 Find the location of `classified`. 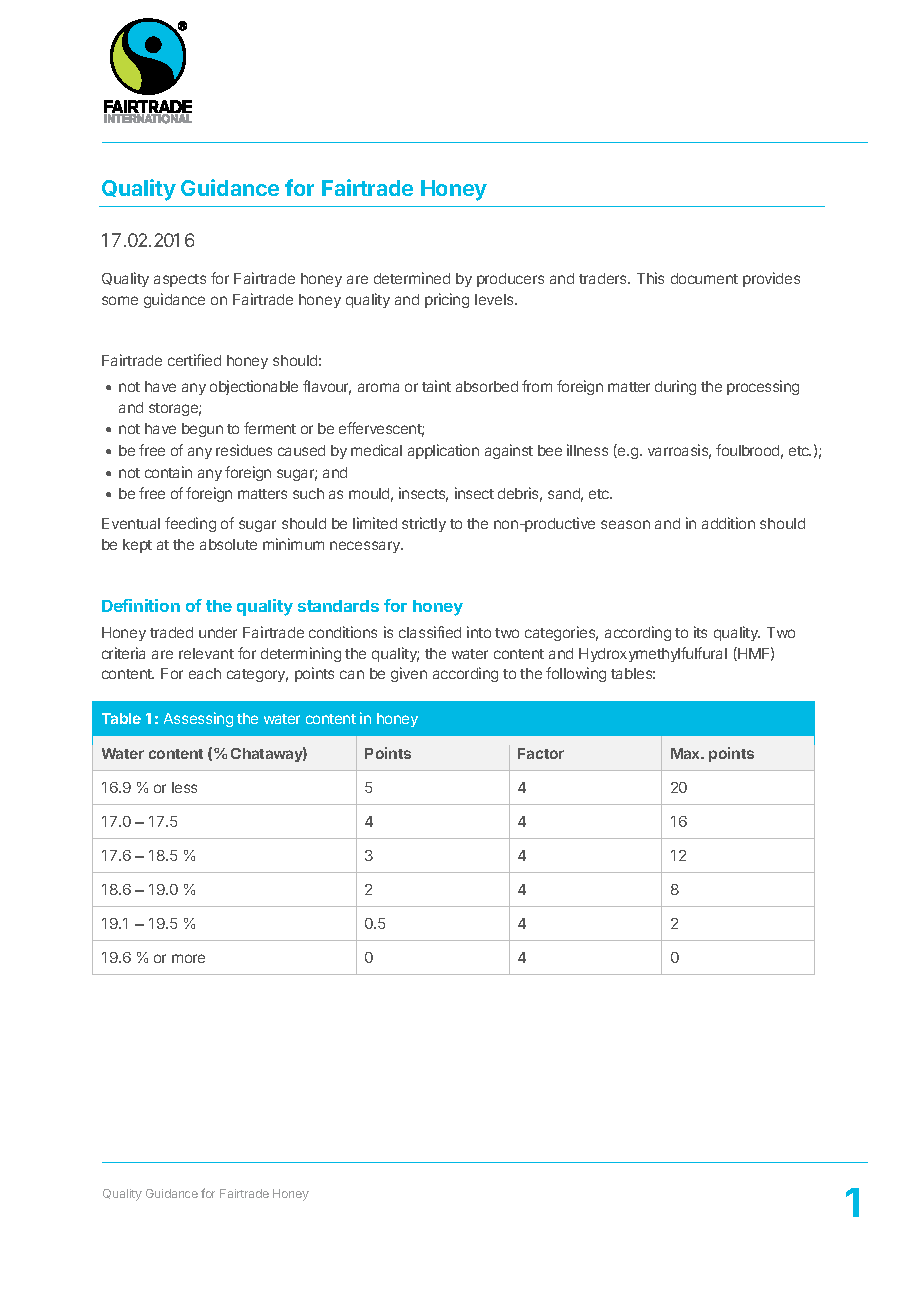

classified is located at coordinates (430, 632).
